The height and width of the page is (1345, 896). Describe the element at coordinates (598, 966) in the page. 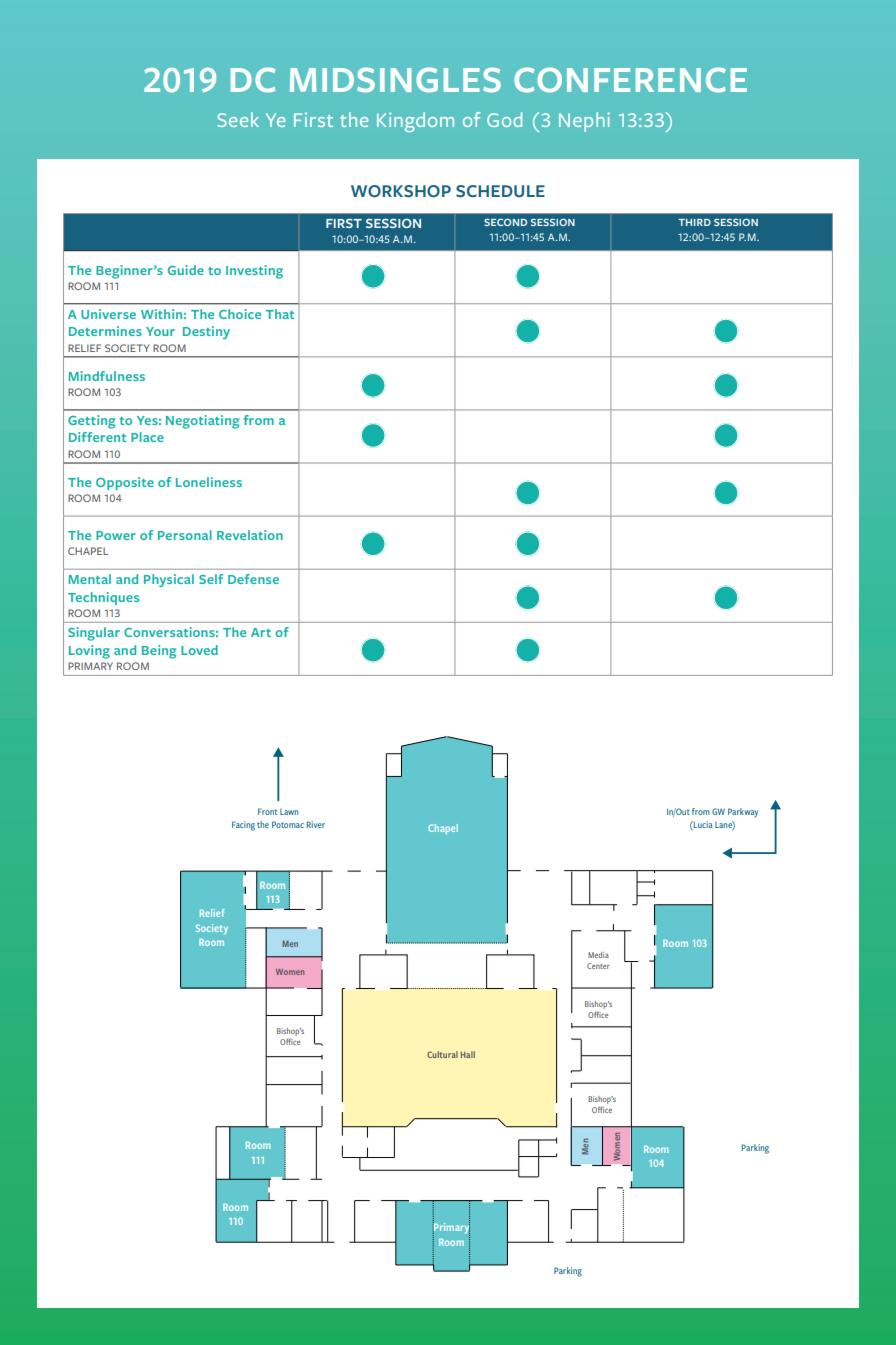

I see `Center` at that location.
